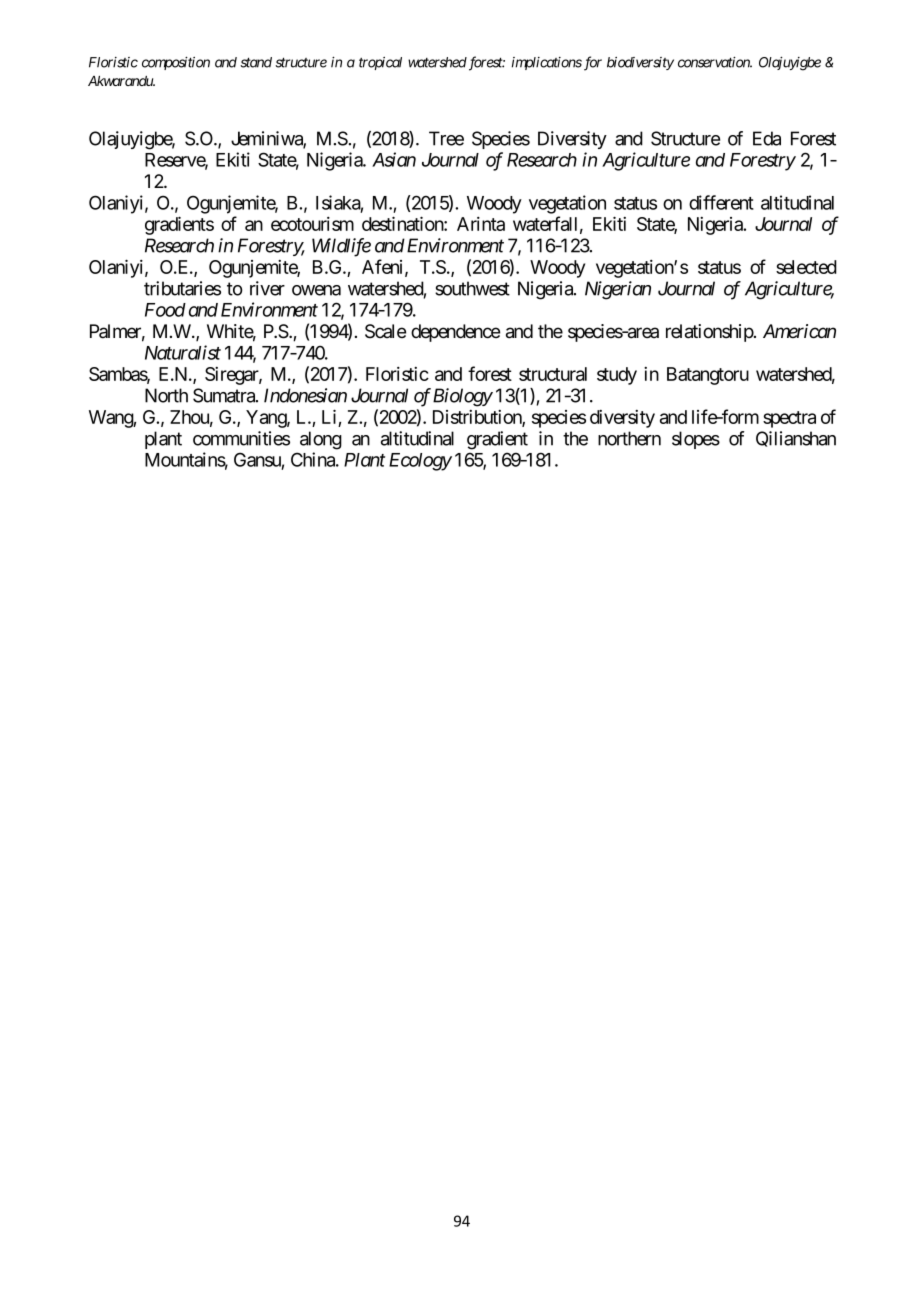  Describe the element at coordinates (380, 63) in the screenshot. I see `tropical` at that location.
